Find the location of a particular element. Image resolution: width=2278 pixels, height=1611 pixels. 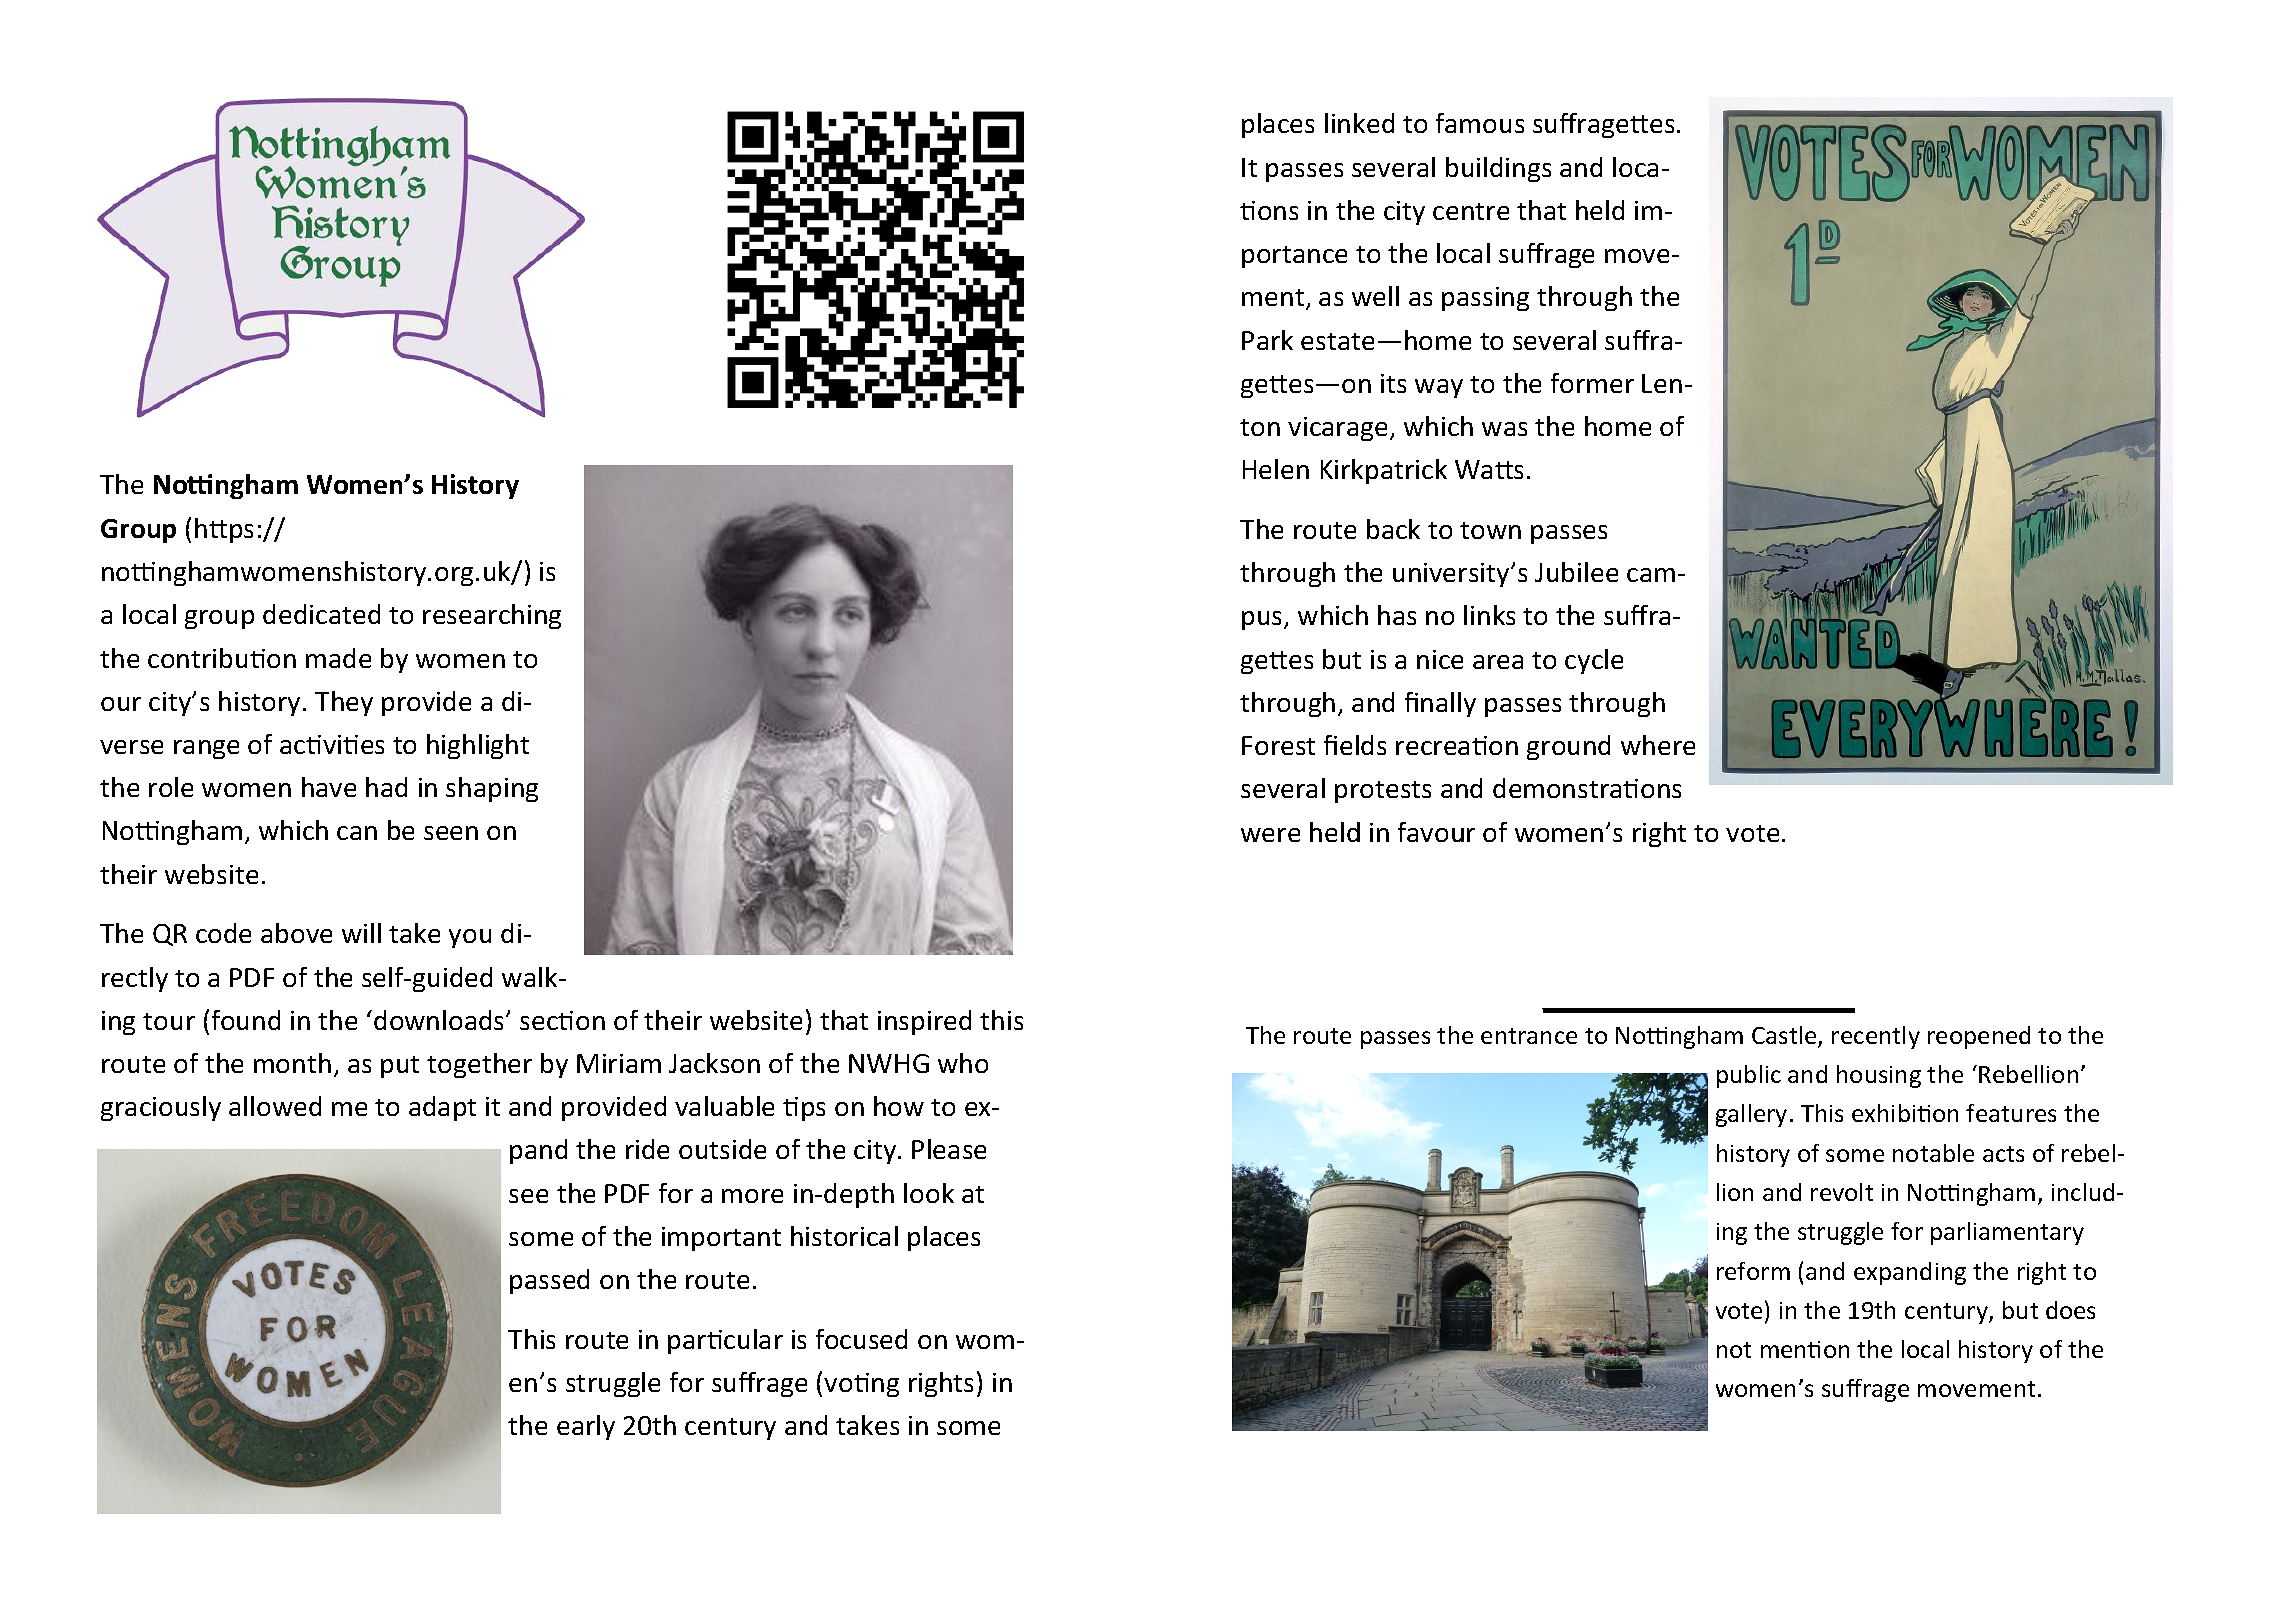

downloads is located at coordinates (440, 1020).
